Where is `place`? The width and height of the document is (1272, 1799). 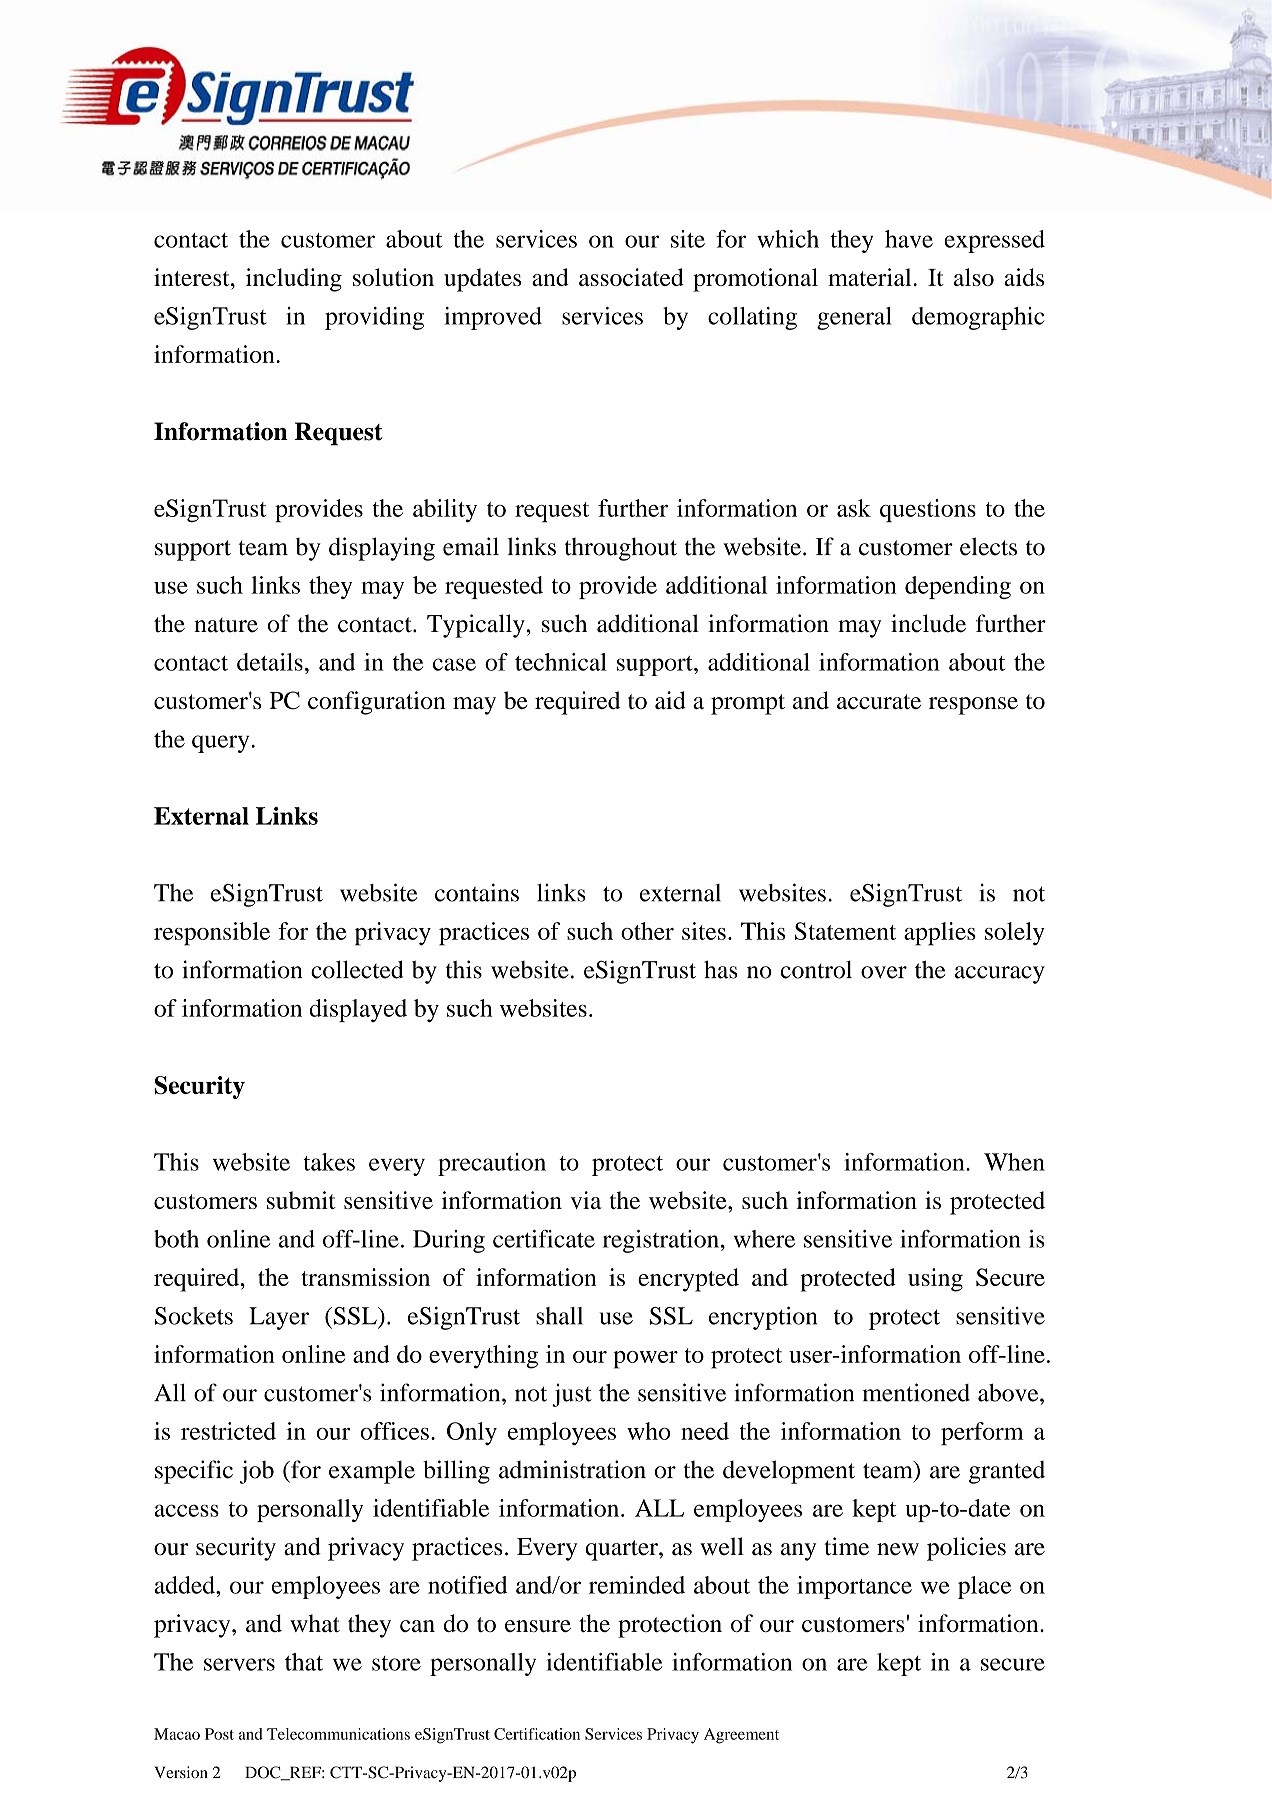 place is located at coordinates (984, 1587).
